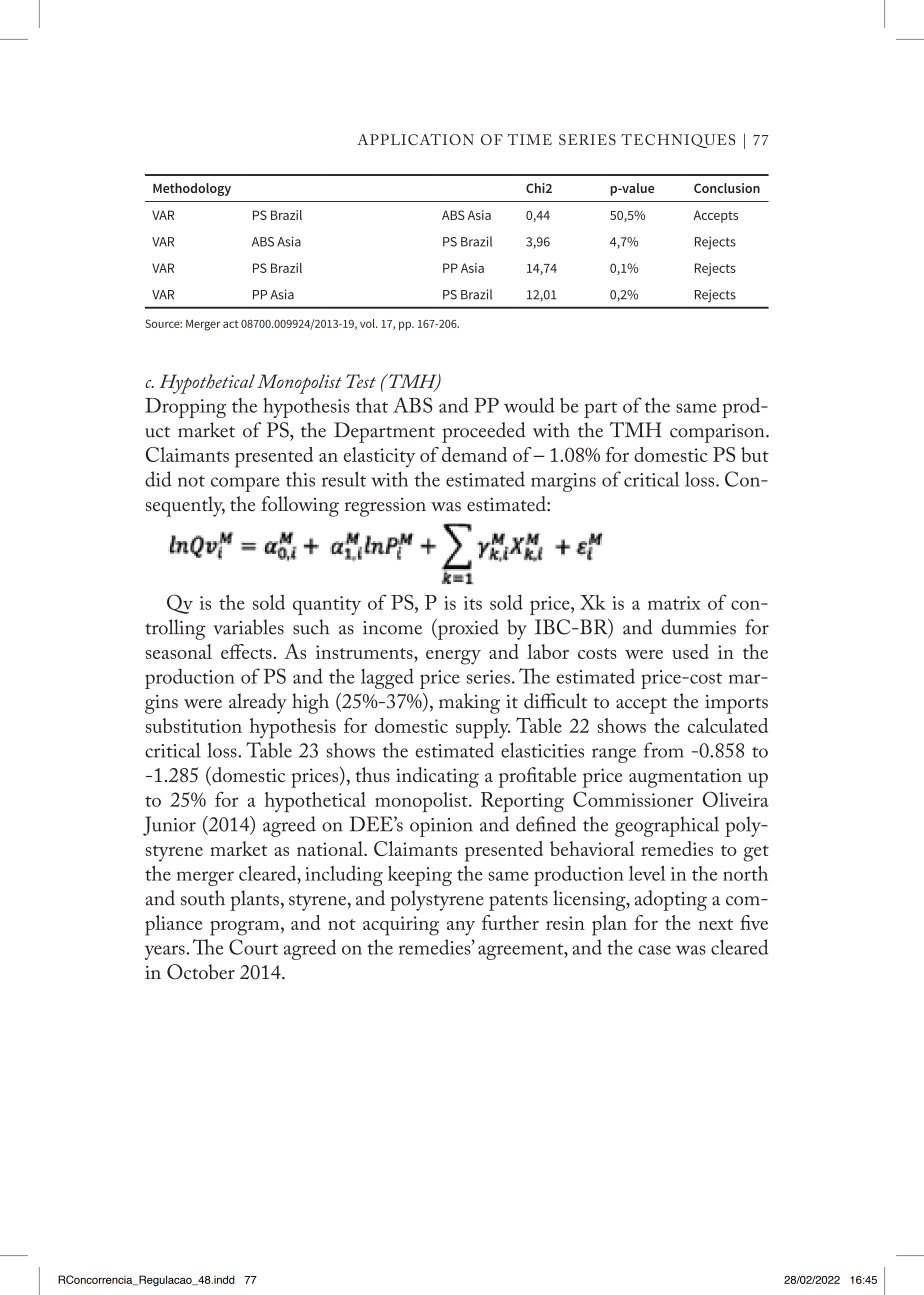  What do you see at coordinates (469, 703) in the screenshot?
I see `making` at bounding box center [469, 703].
